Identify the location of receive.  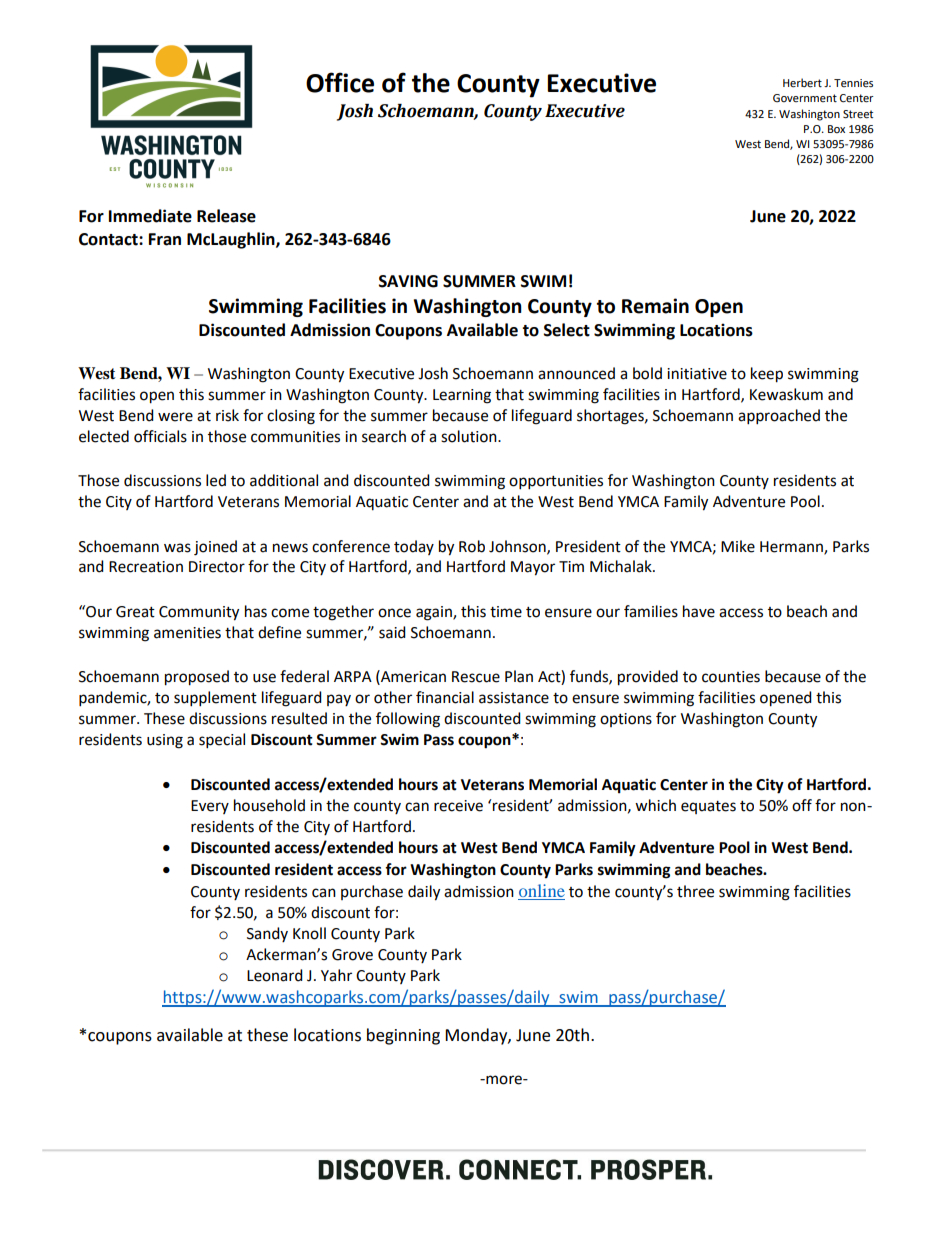
(458, 806).
